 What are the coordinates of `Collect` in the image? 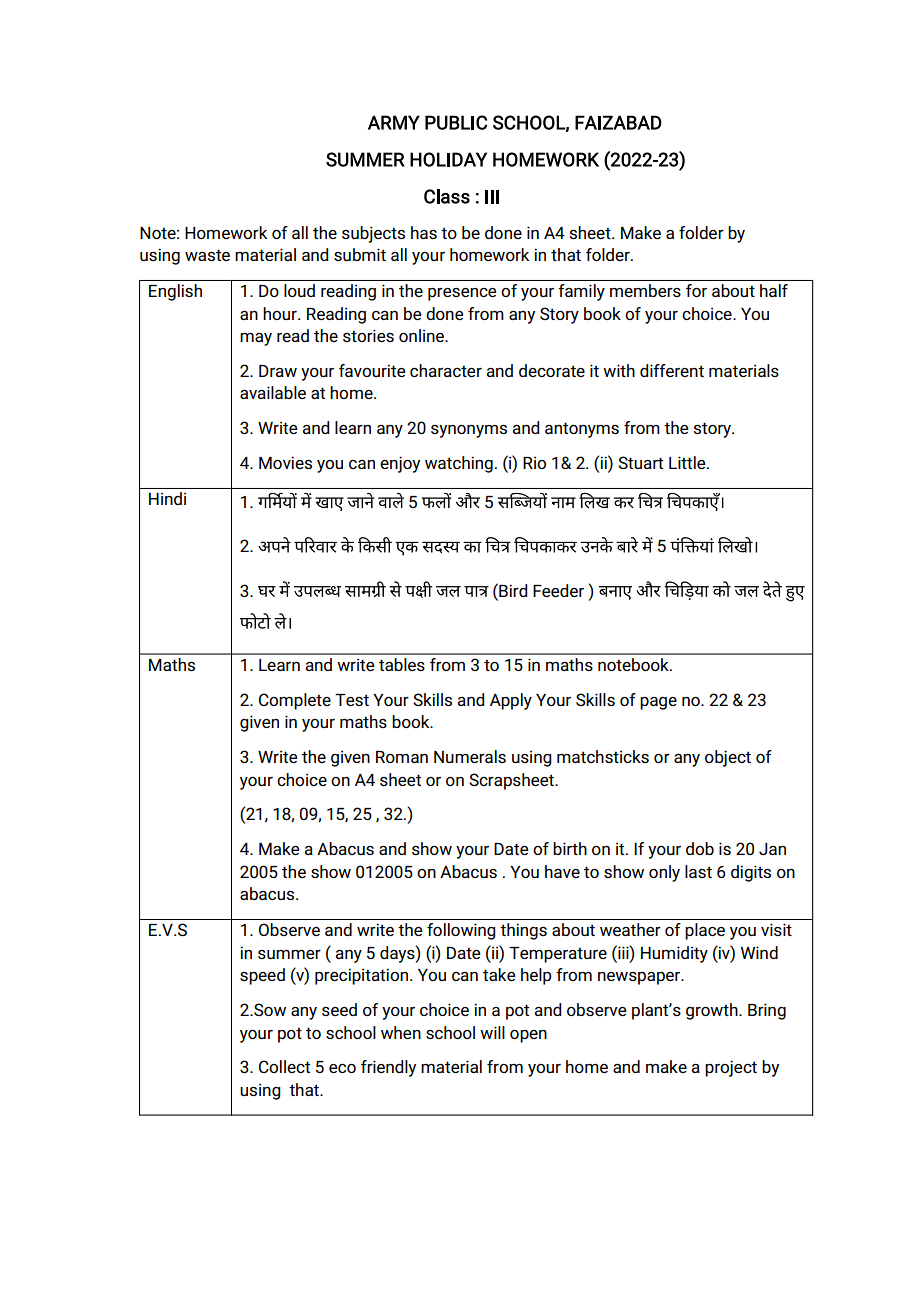 It's located at (284, 1066).
